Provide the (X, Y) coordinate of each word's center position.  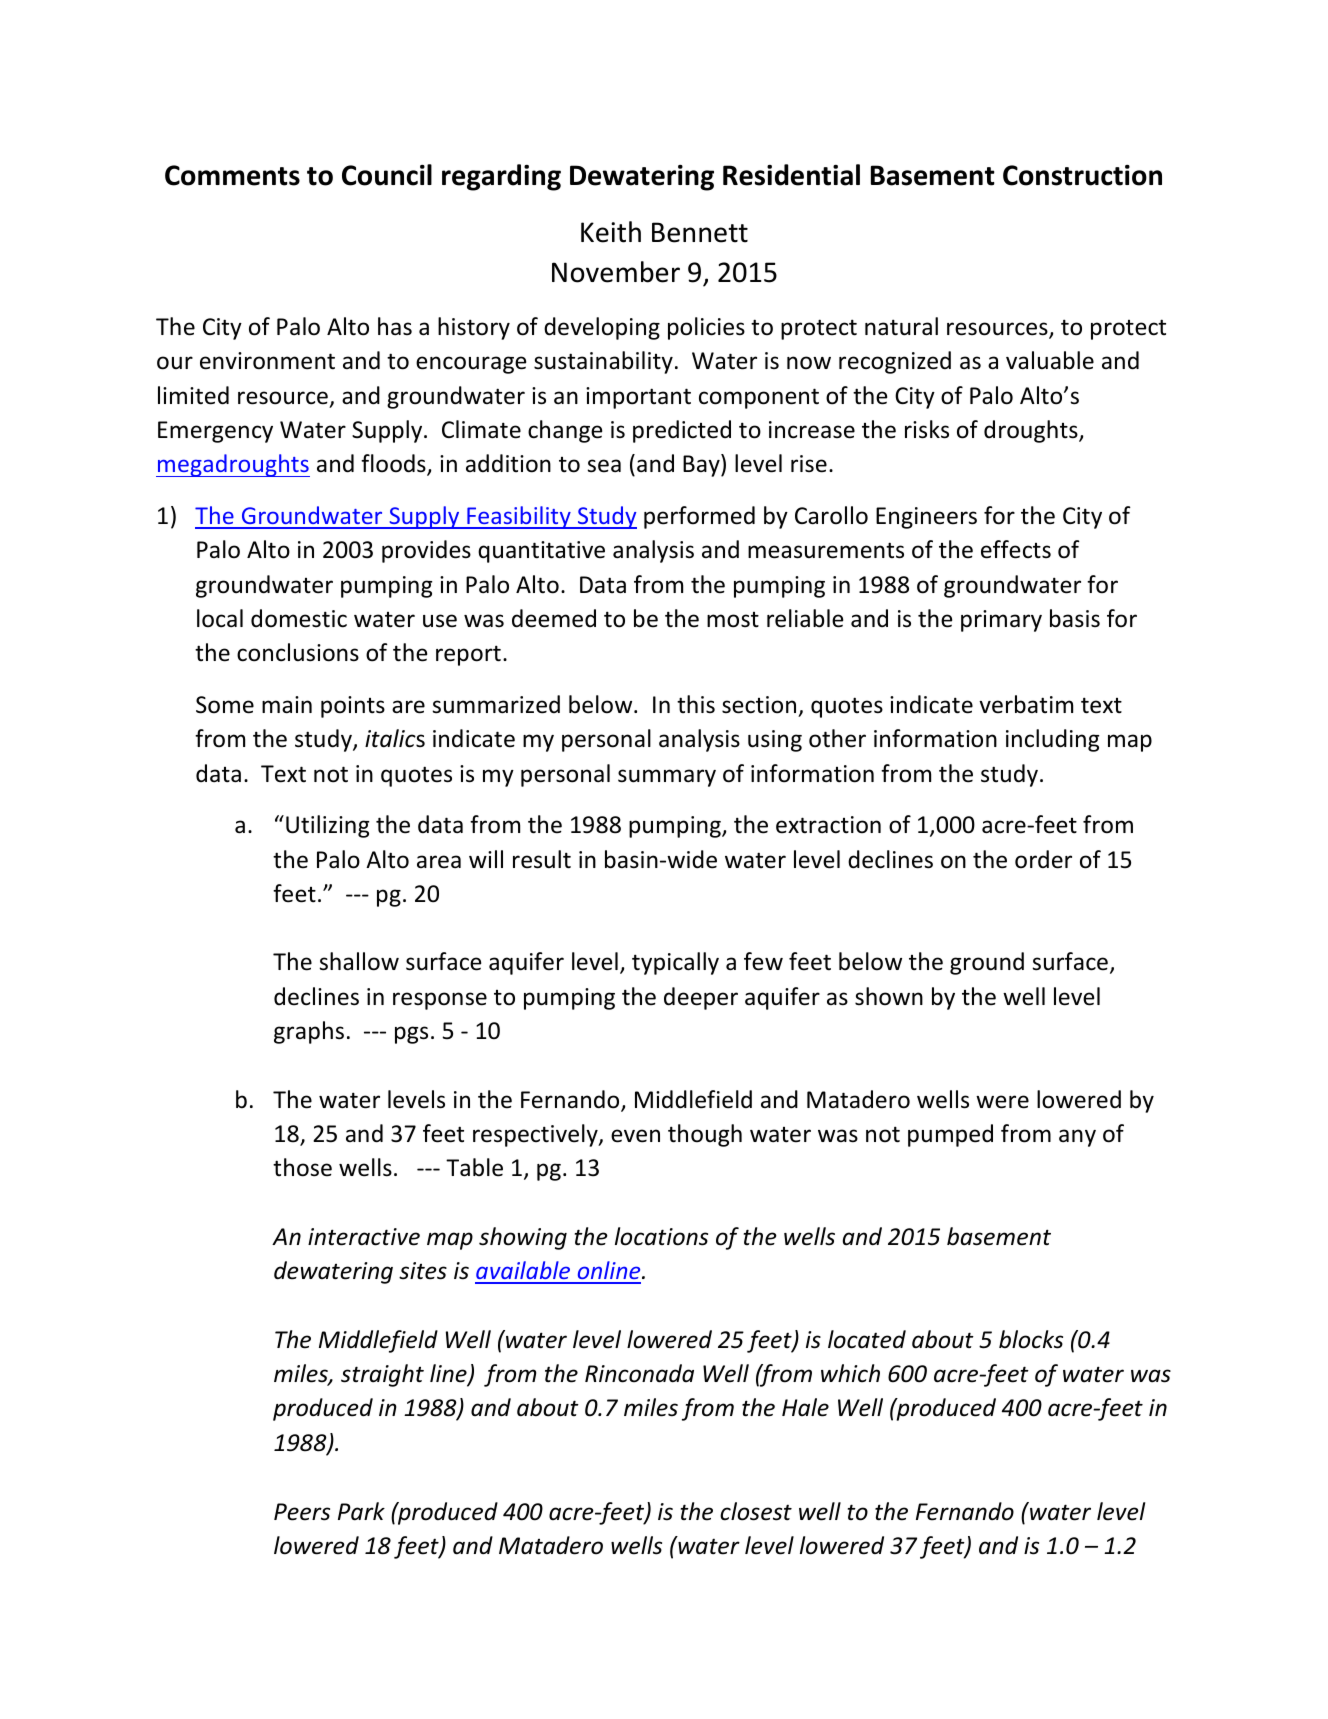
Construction (1082, 175)
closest (756, 1511)
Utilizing (327, 826)
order (1043, 859)
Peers (302, 1512)
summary (667, 778)
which (850, 1373)
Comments (232, 175)
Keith (611, 232)
